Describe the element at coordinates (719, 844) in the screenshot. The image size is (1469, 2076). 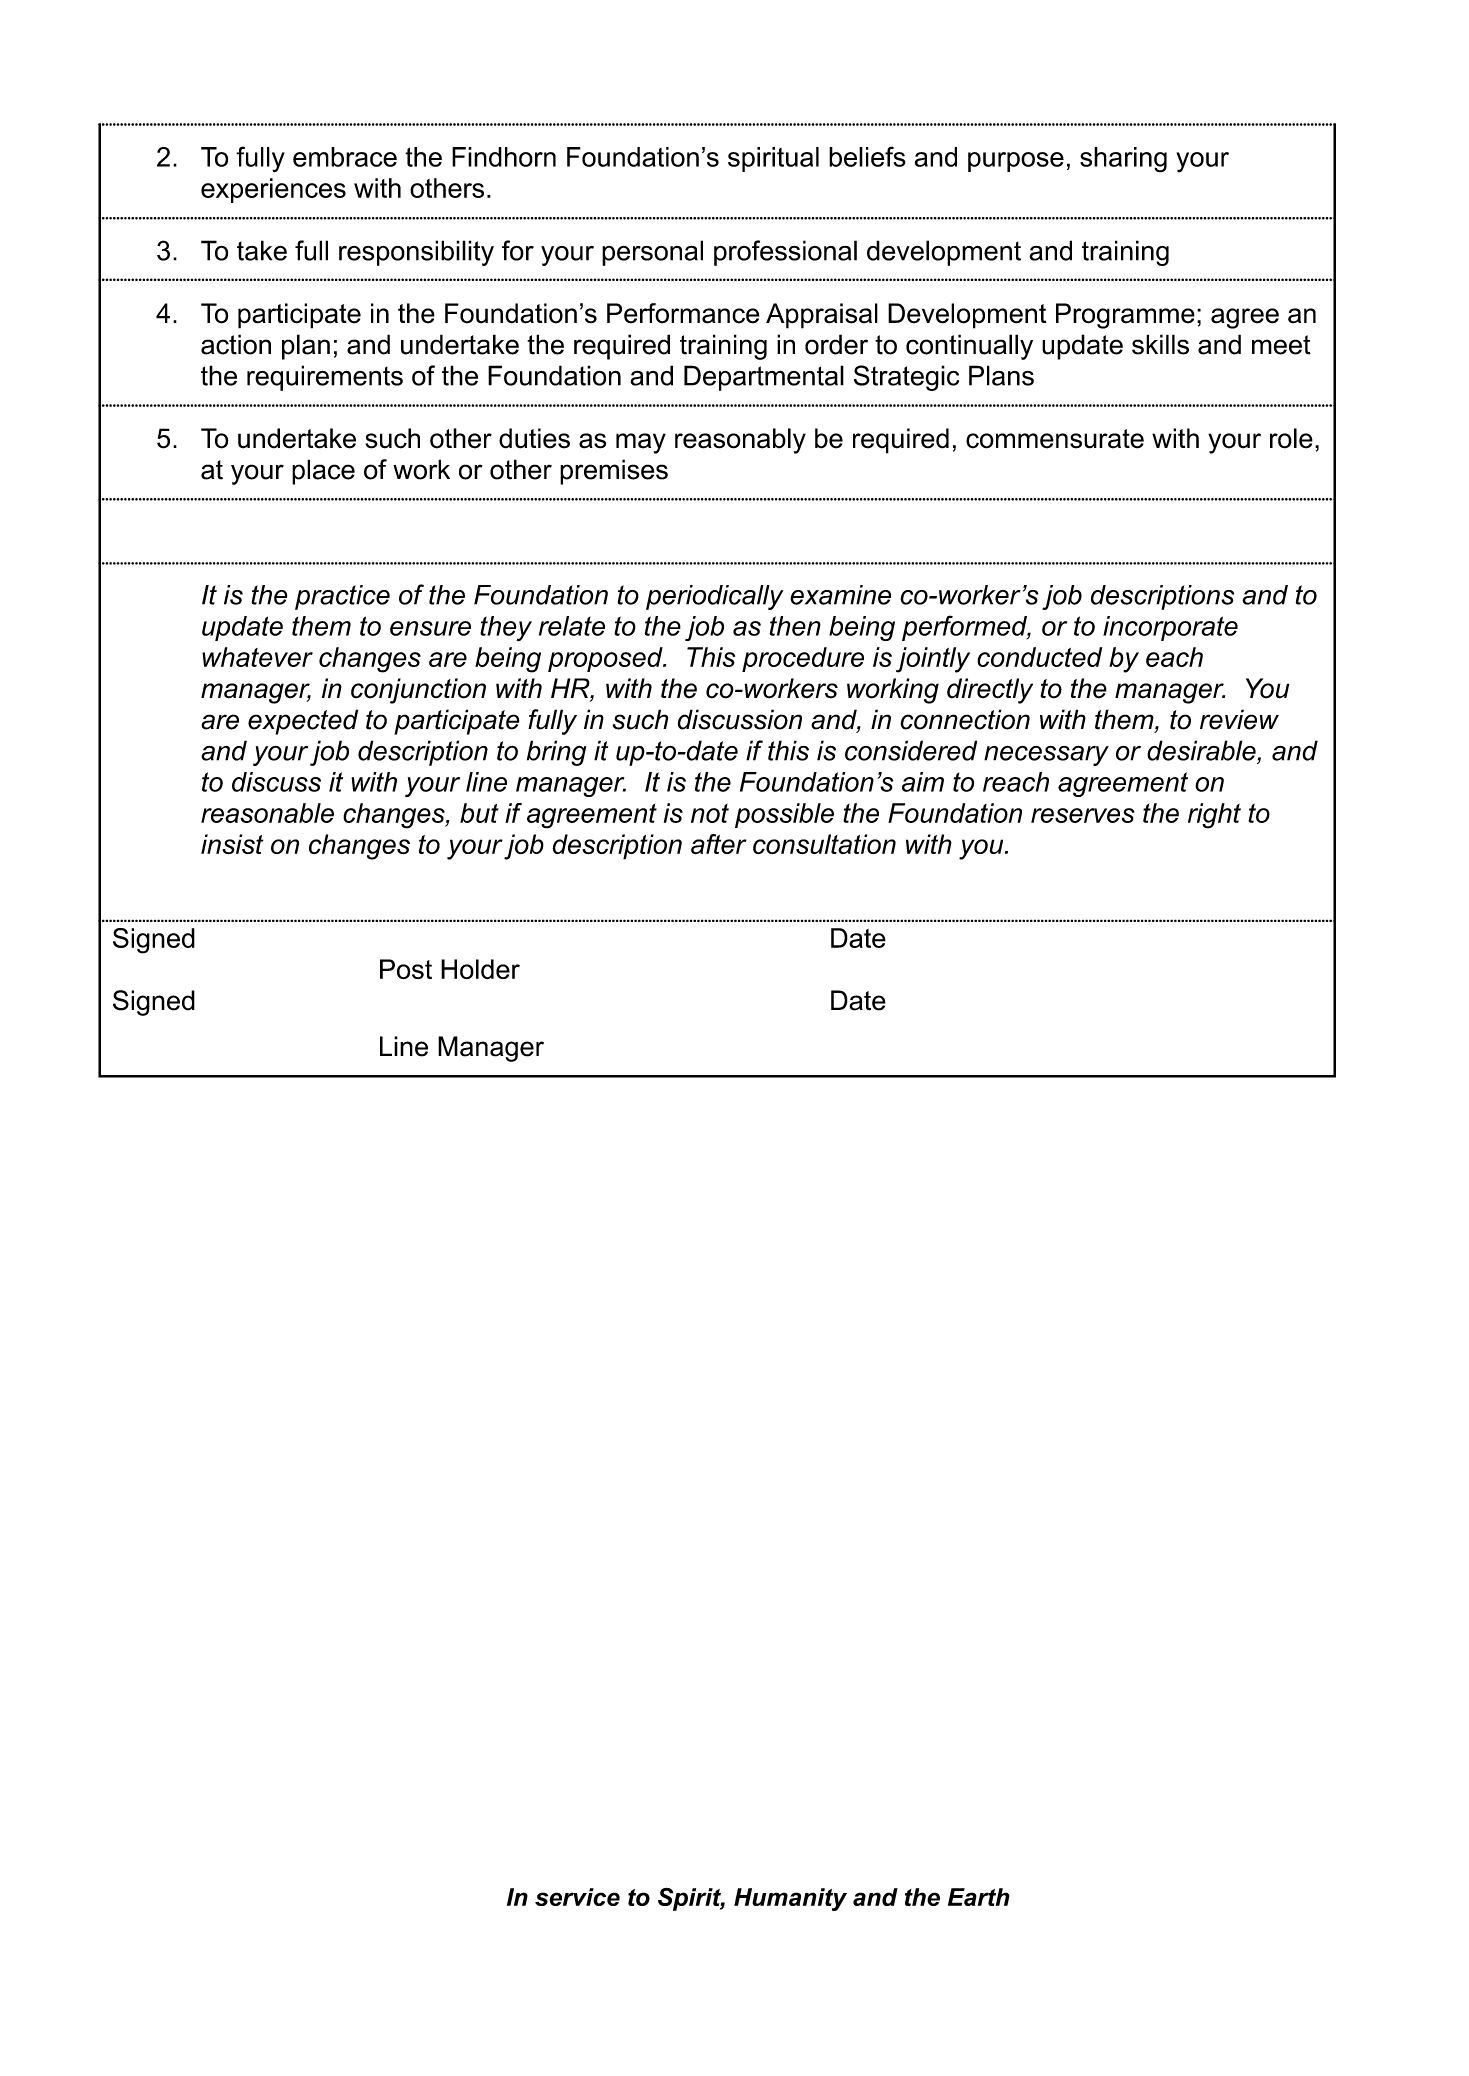
I see `after` at that location.
